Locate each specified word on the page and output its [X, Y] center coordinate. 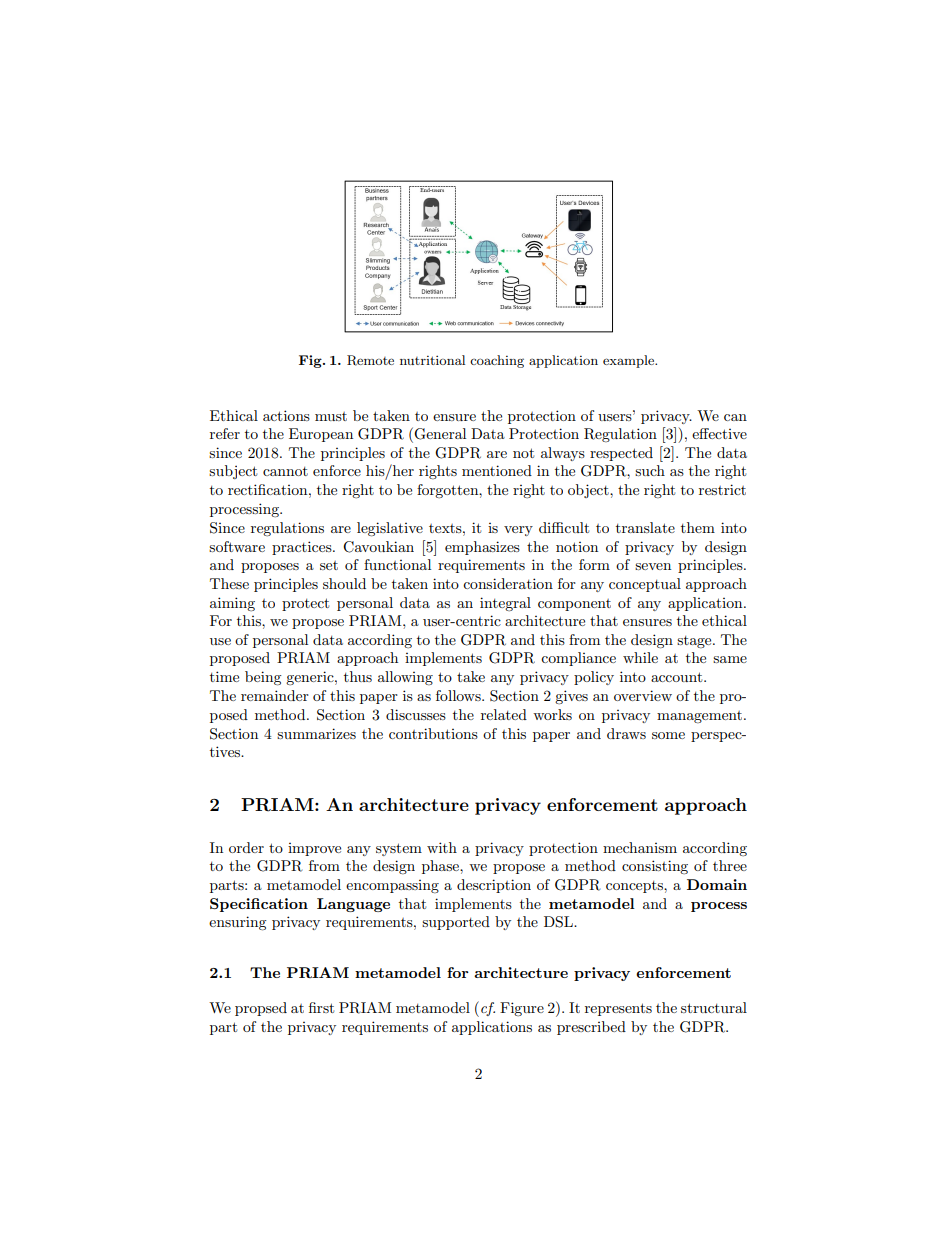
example [629, 361]
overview [643, 695]
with [442, 847]
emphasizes [482, 548]
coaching [497, 361]
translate [645, 527]
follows [459, 695]
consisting [655, 867]
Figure [522, 1009]
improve [314, 849]
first [321, 1007]
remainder [275, 695]
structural [714, 1007]
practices [303, 548]
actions [286, 415]
